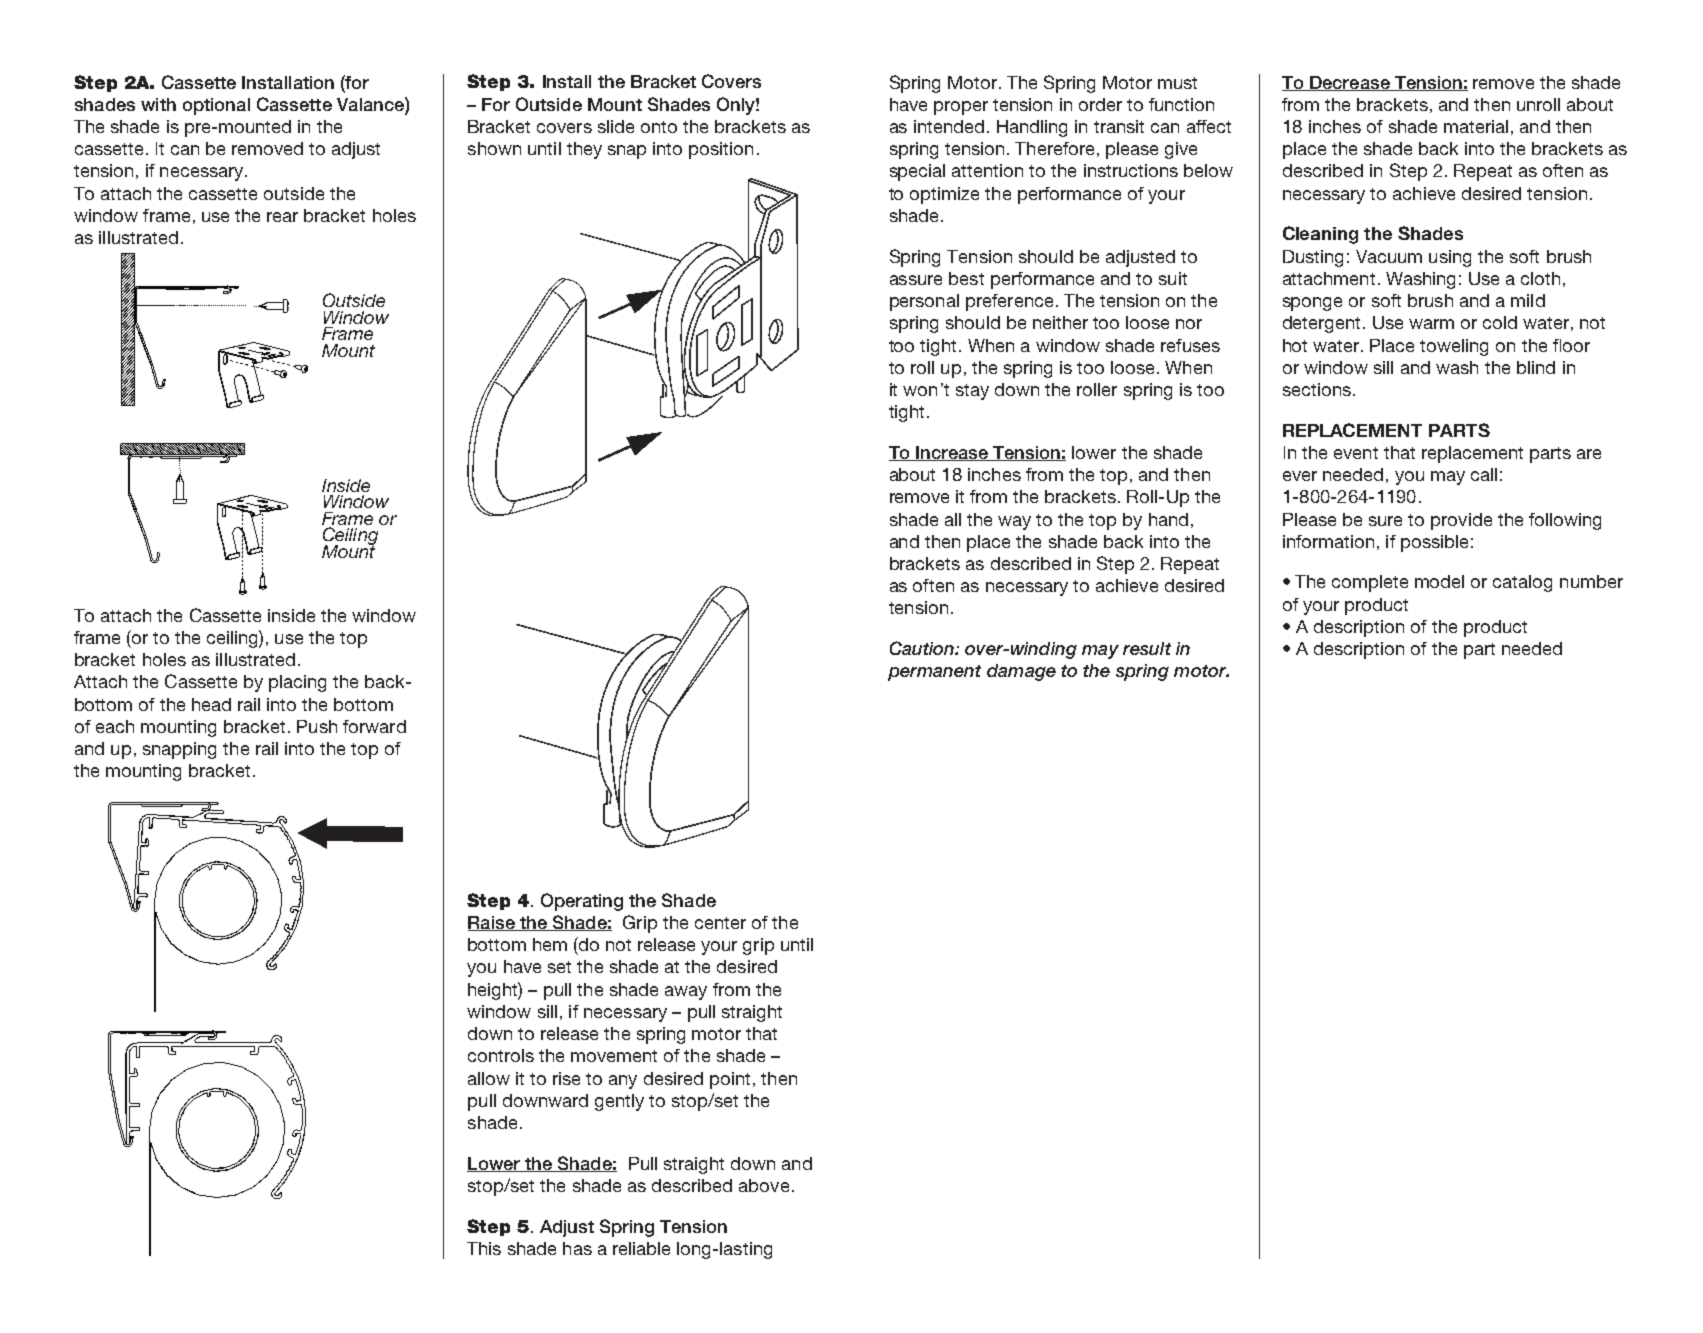  What do you see at coordinates (1484, 474) in the screenshot?
I see `call` at bounding box center [1484, 474].
